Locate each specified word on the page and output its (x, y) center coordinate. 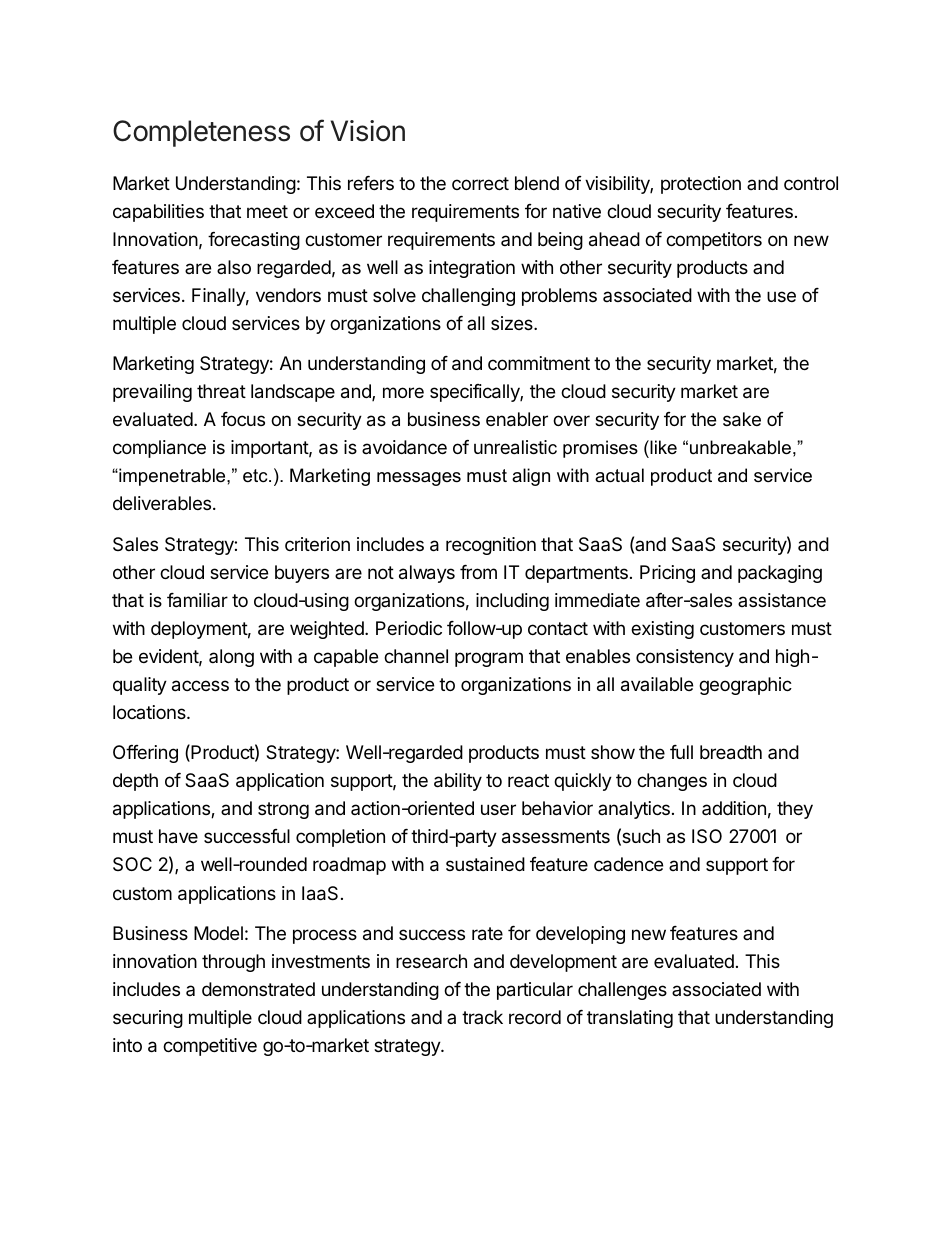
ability (458, 782)
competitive (210, 1047)
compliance (159, 449)
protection (701, 185)
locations (150, 712)
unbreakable (740, 447)
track (482, 1017)
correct (480, 183)
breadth (731, 752)
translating (630, 1019)
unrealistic (515, 447)
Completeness (201, 133)
